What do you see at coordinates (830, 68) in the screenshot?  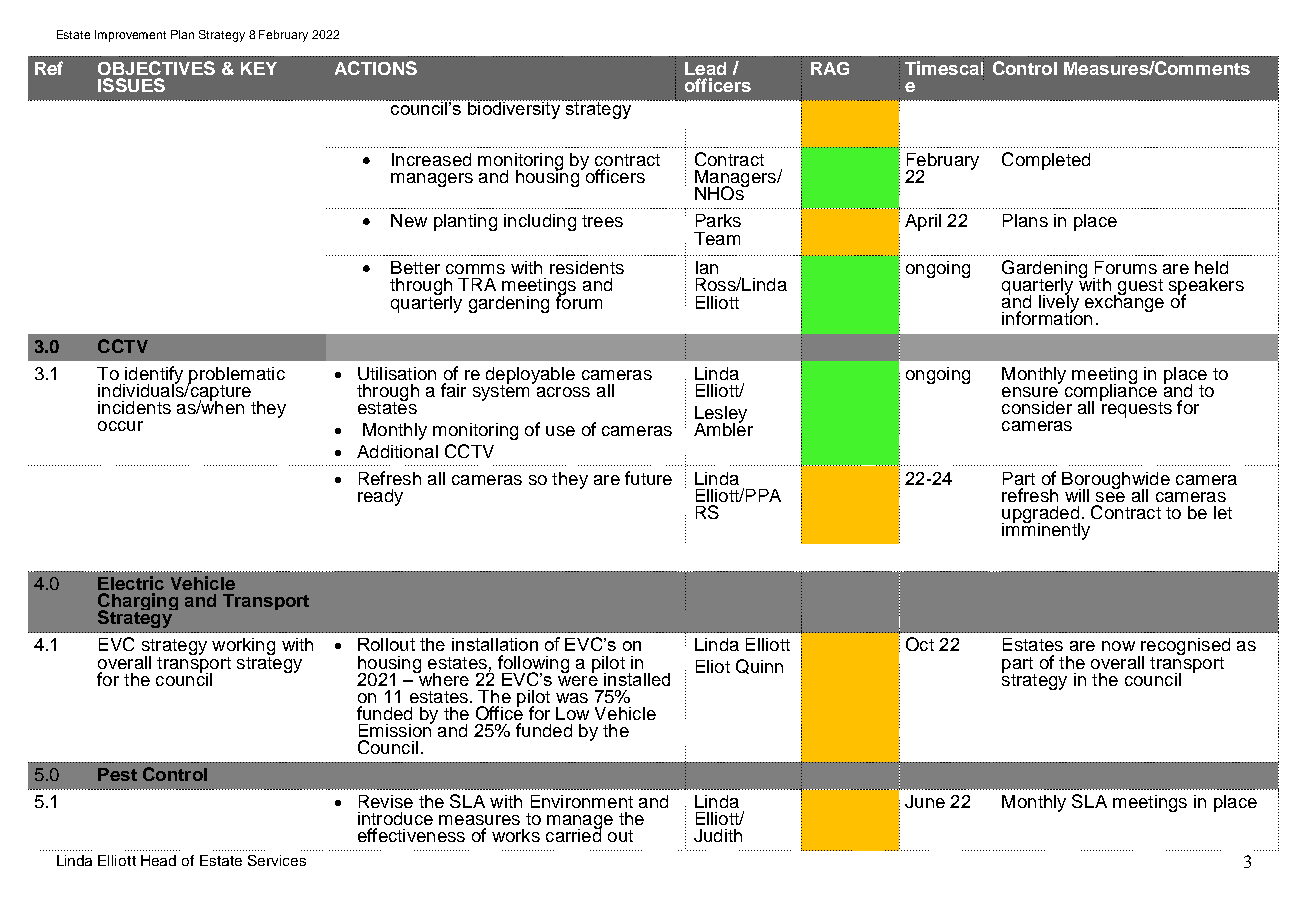 I see `RAG` at bounding box center [830, 68].
